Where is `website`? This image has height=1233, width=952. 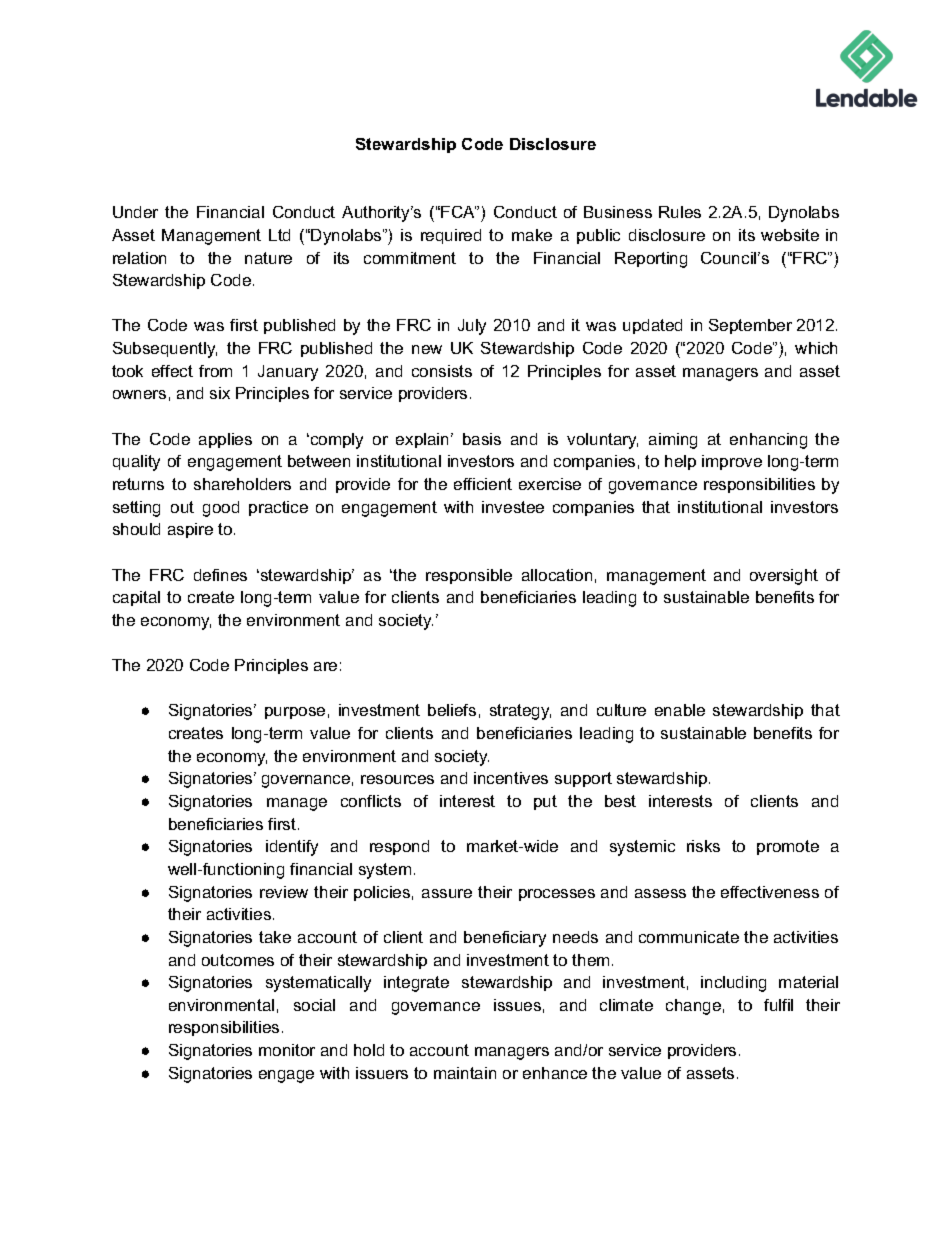
website is located at coordinates (790, 235).
